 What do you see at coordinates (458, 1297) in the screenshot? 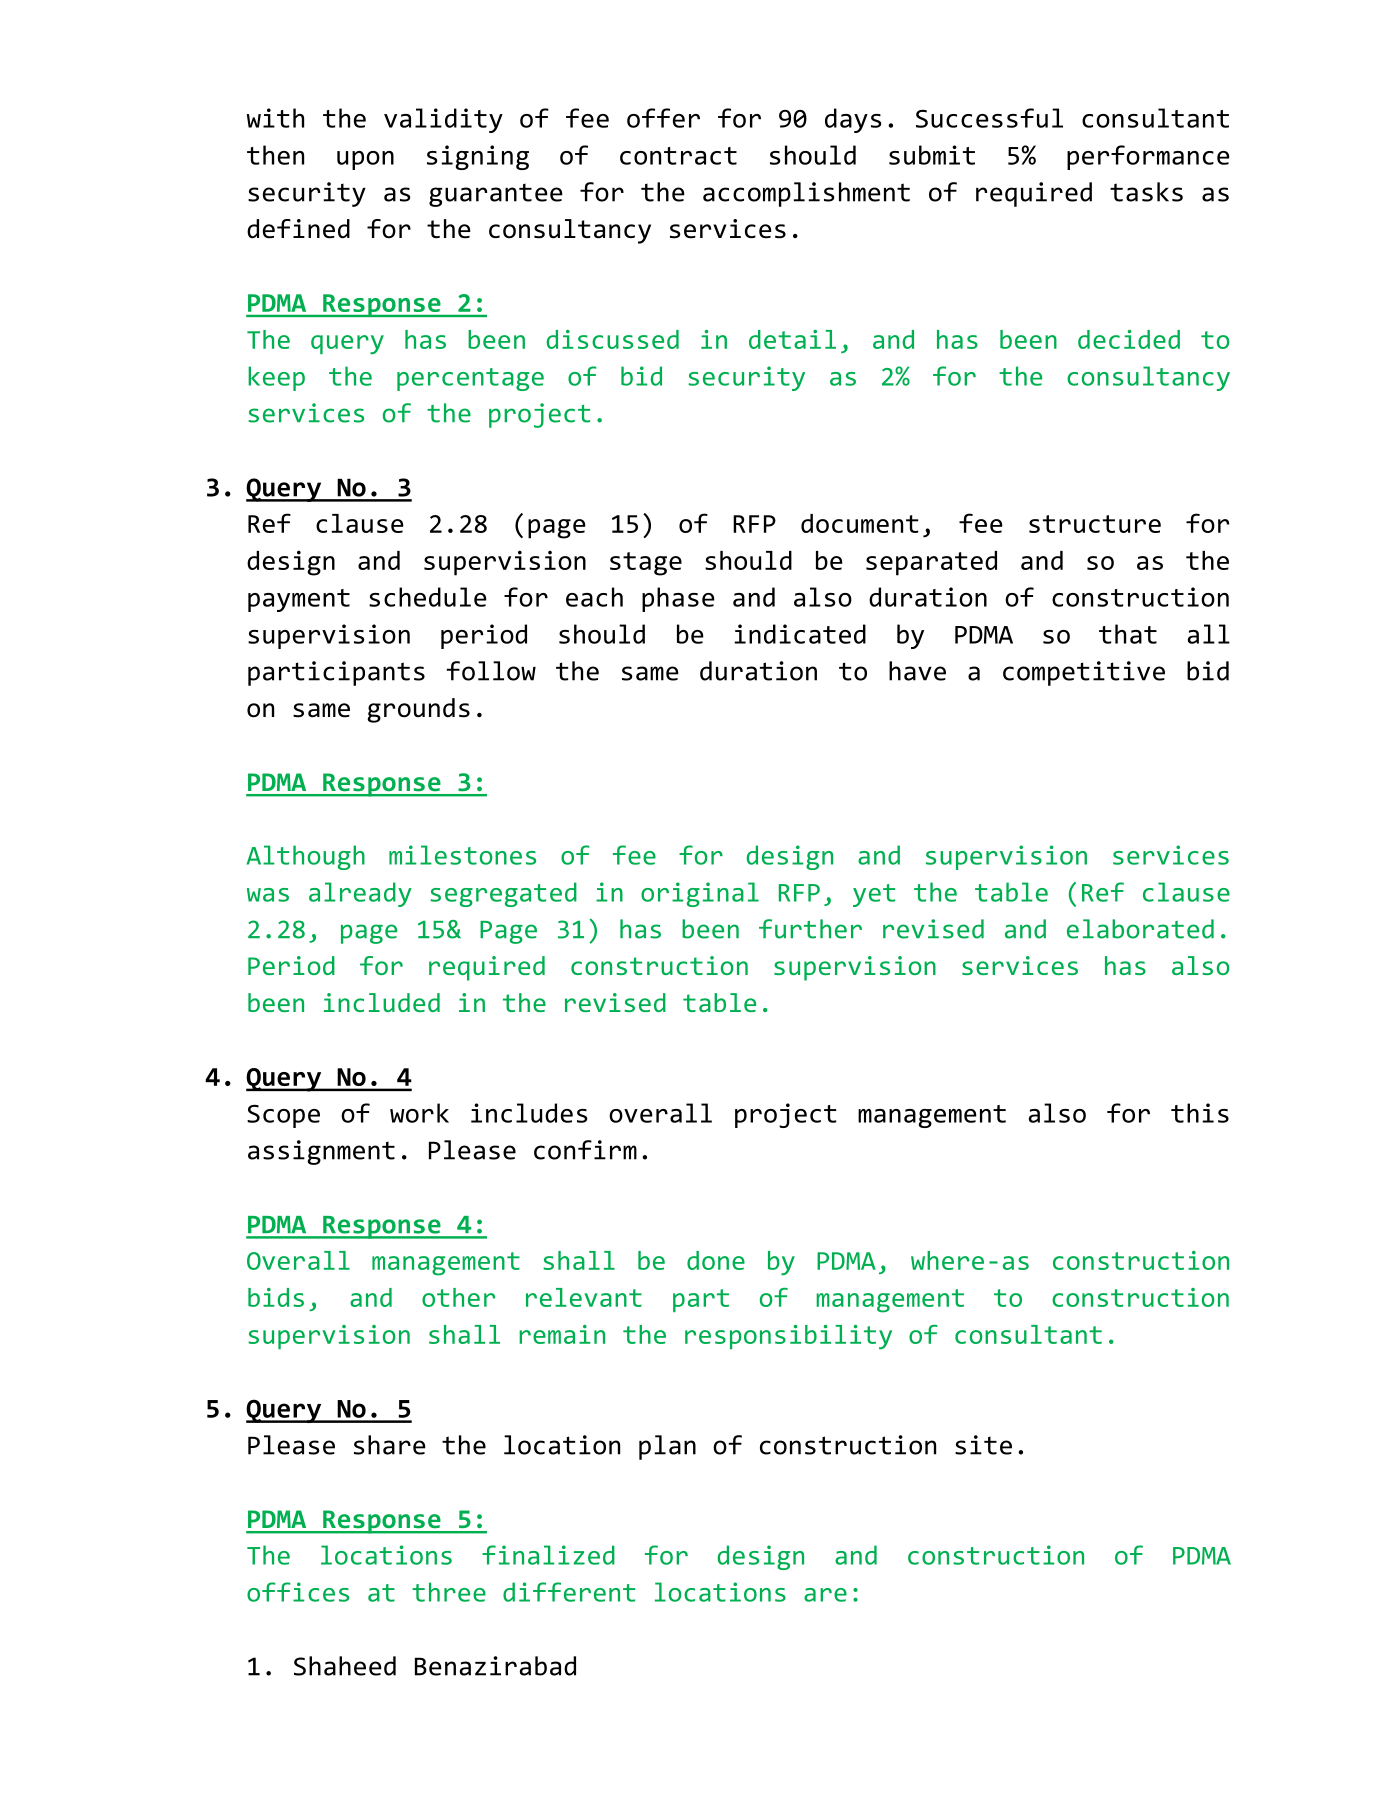
I see `other` at bounding box center [458, 1297].
